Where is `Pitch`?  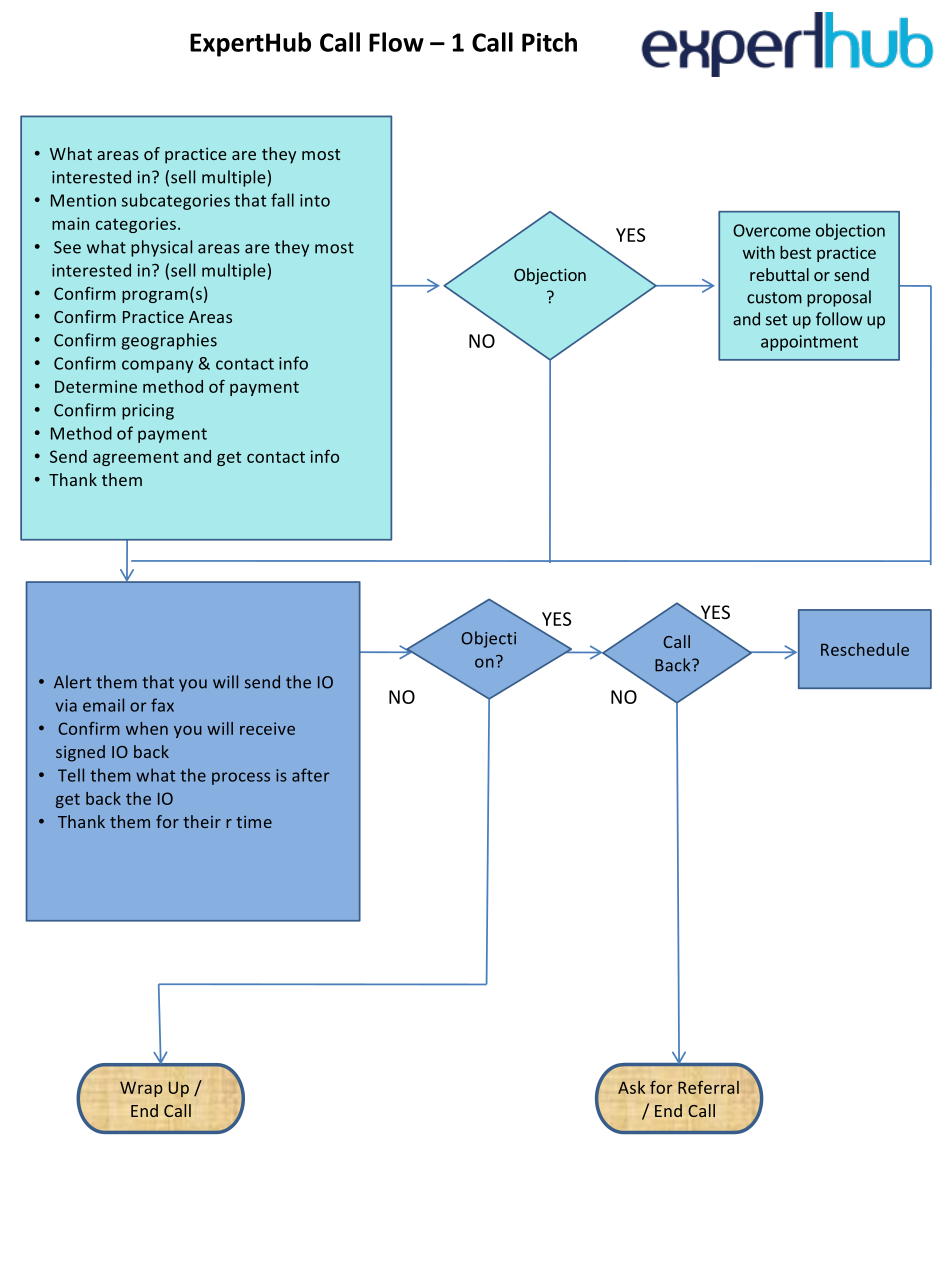 Pitch is located at coordinates (549, 42).
